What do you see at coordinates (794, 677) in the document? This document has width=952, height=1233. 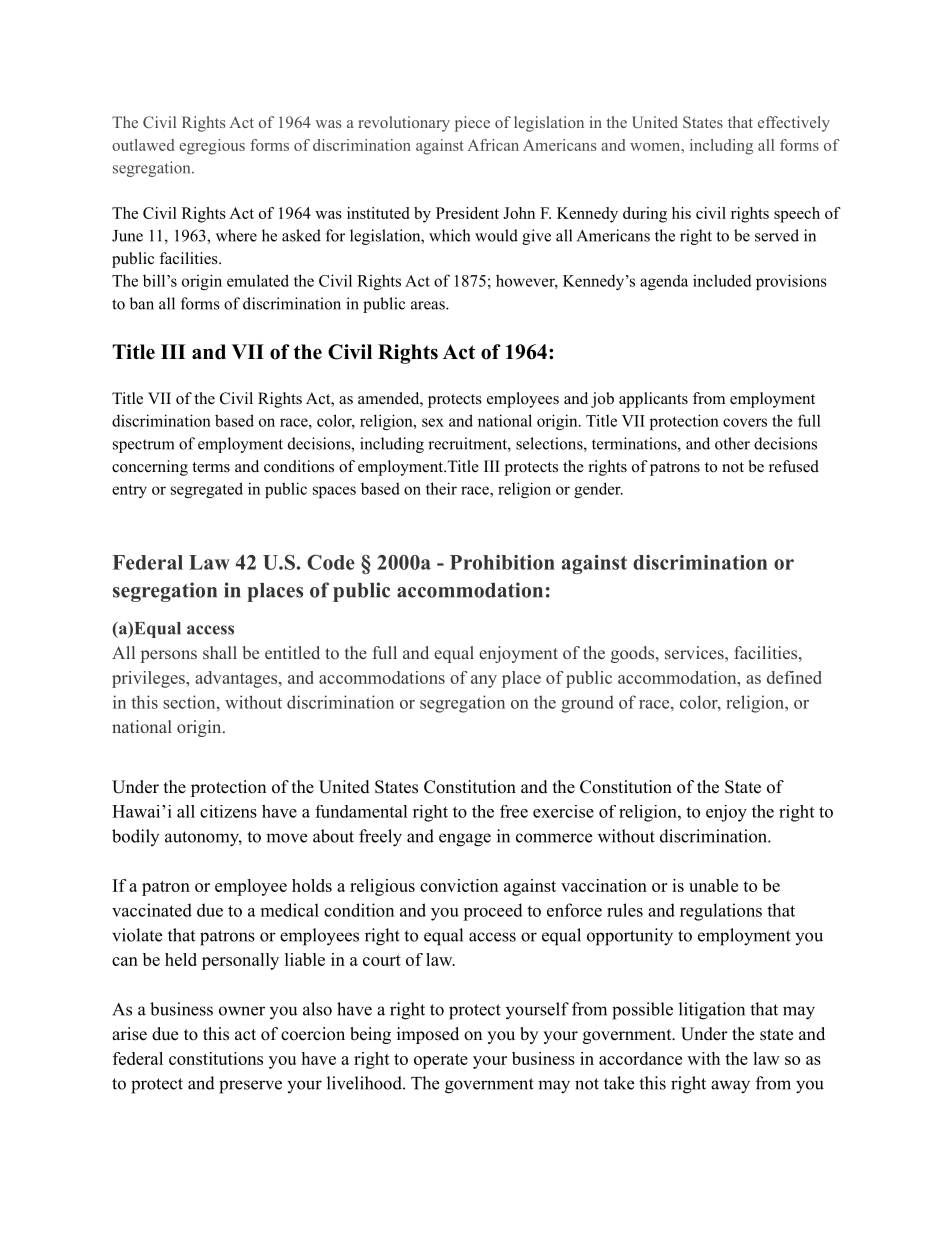 I see `defined` at bounding box center [794, 677].
